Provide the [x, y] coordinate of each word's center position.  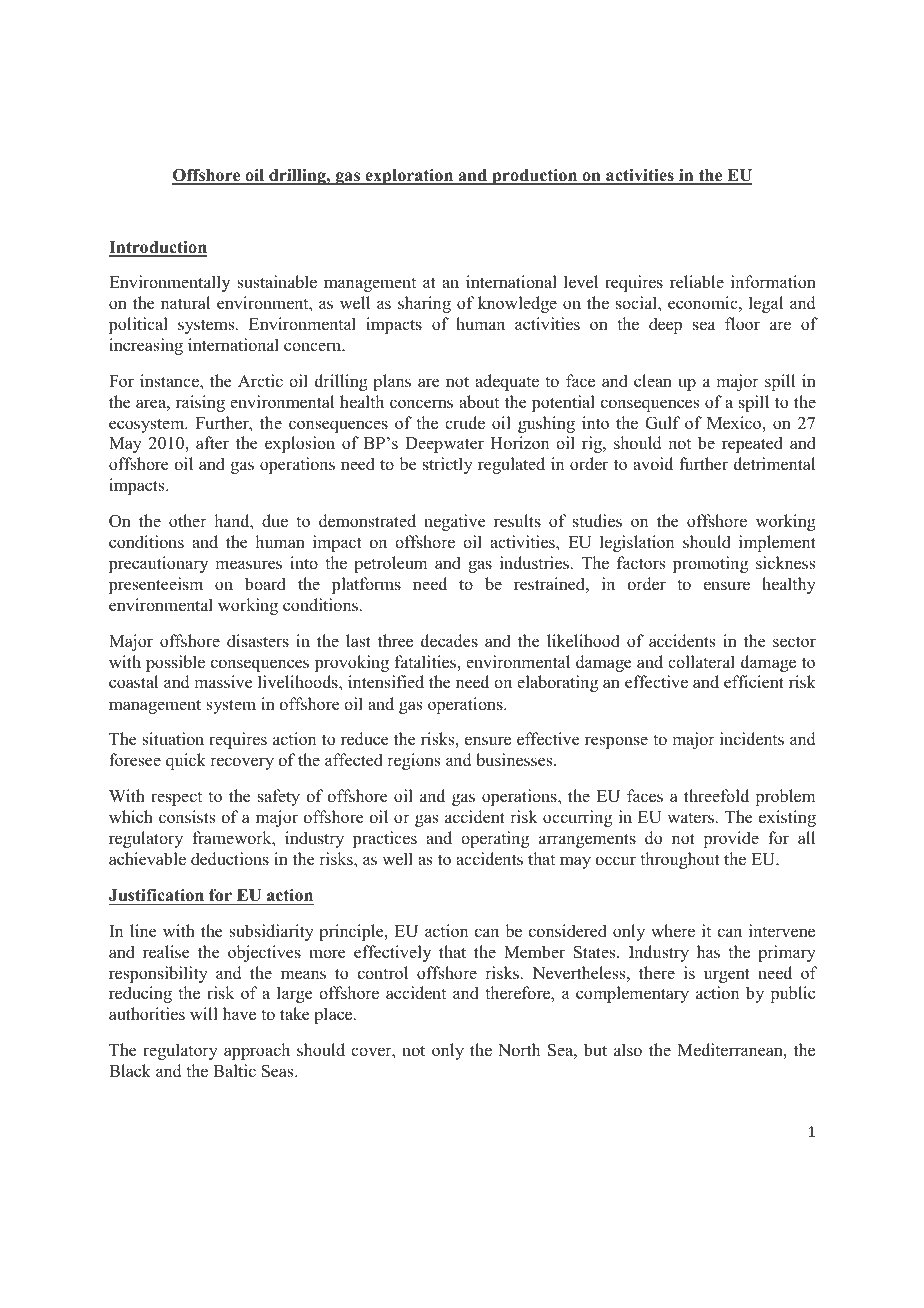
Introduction [158, 248]
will [204, 1013]
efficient [754, 682]
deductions [230, 859]
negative [455, 522]
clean [653, 381]
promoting [710, 564]
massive [223, 682]
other [188, 521]
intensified [386, 682]
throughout [680, 860]
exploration [409, 176]
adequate [507, 382]
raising [200, 403]
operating [495, 839]
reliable [697, 282]
